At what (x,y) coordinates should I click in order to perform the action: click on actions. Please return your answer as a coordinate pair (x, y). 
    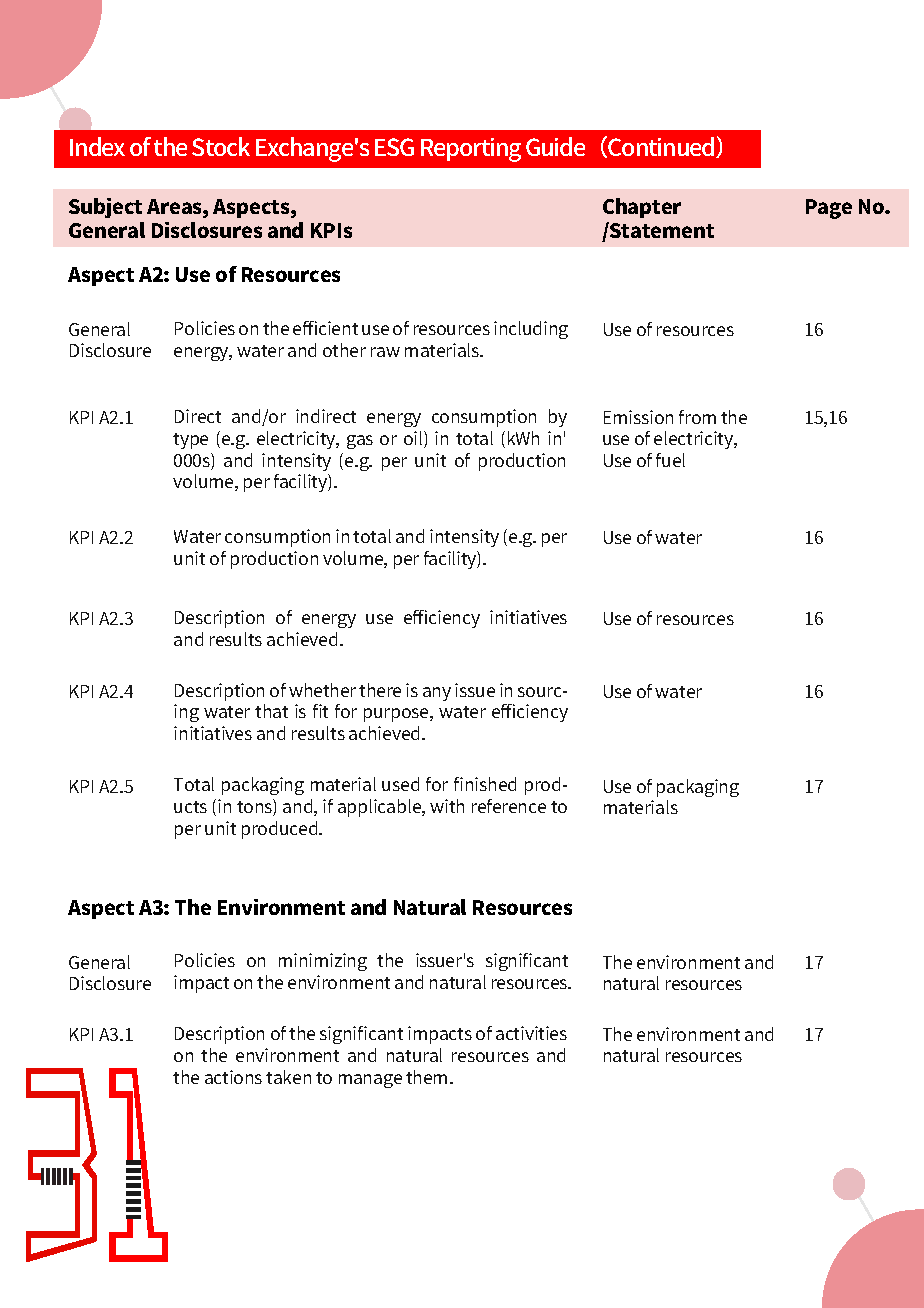
    Looking at the image, I should click on (233, 1077).
